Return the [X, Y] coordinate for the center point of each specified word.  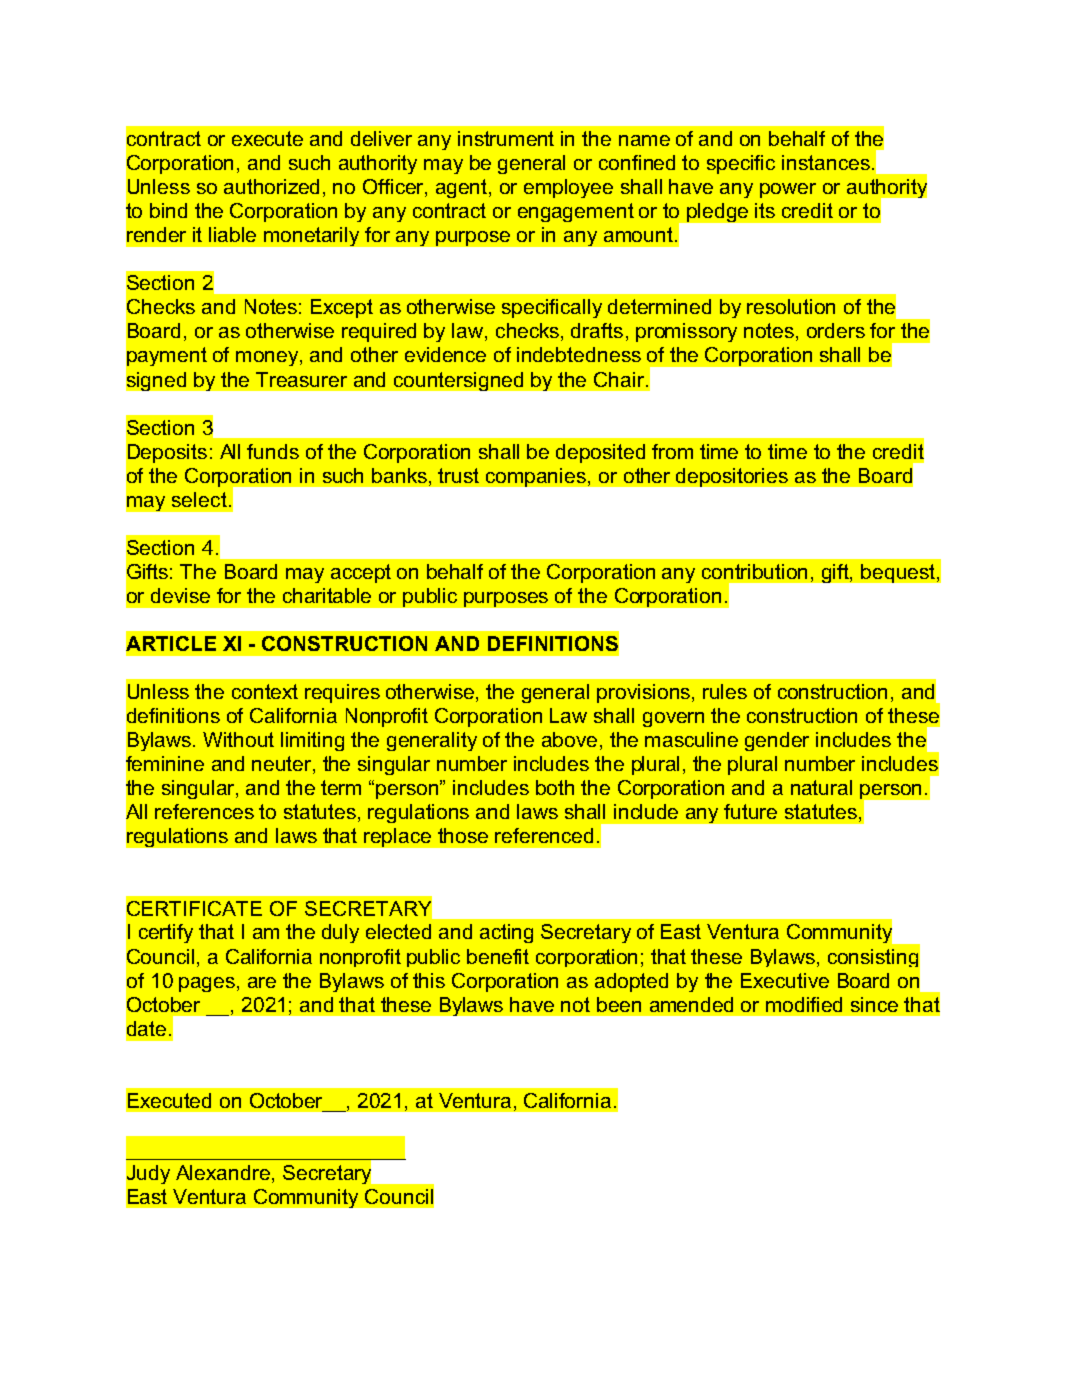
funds [273, 451]
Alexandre [224, 1174]
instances [826, 162]
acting [506, 933]
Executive [785, 980]
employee [568, 188]
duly [340, 933]
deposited [600, 453]
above [569, 739]
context [265, 691]
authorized [271, 186]
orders [836, 330]
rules [725, 691]
